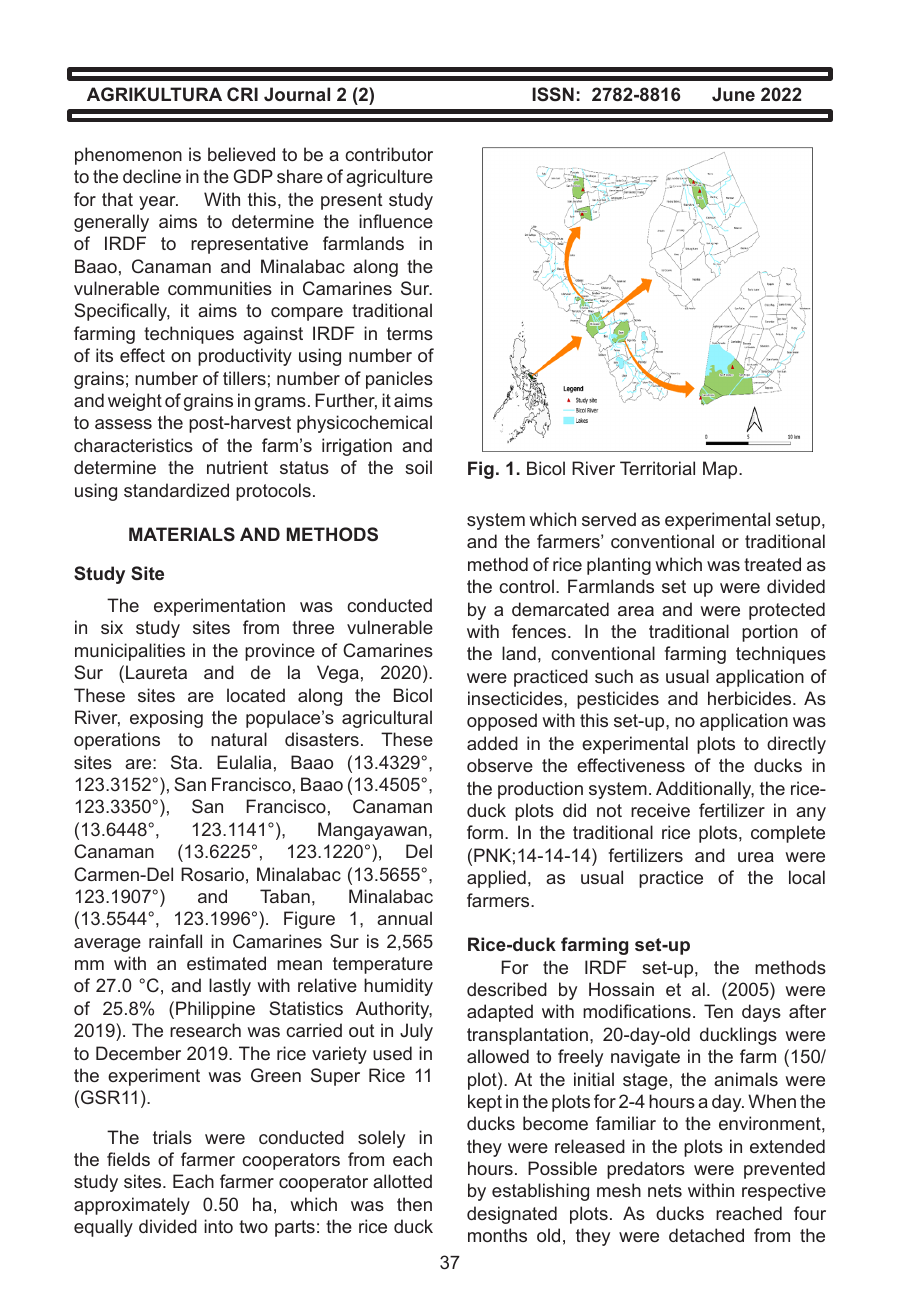  Describe the element at coordinates (721, 470) in the screenshot. I see `Map` at that location.
